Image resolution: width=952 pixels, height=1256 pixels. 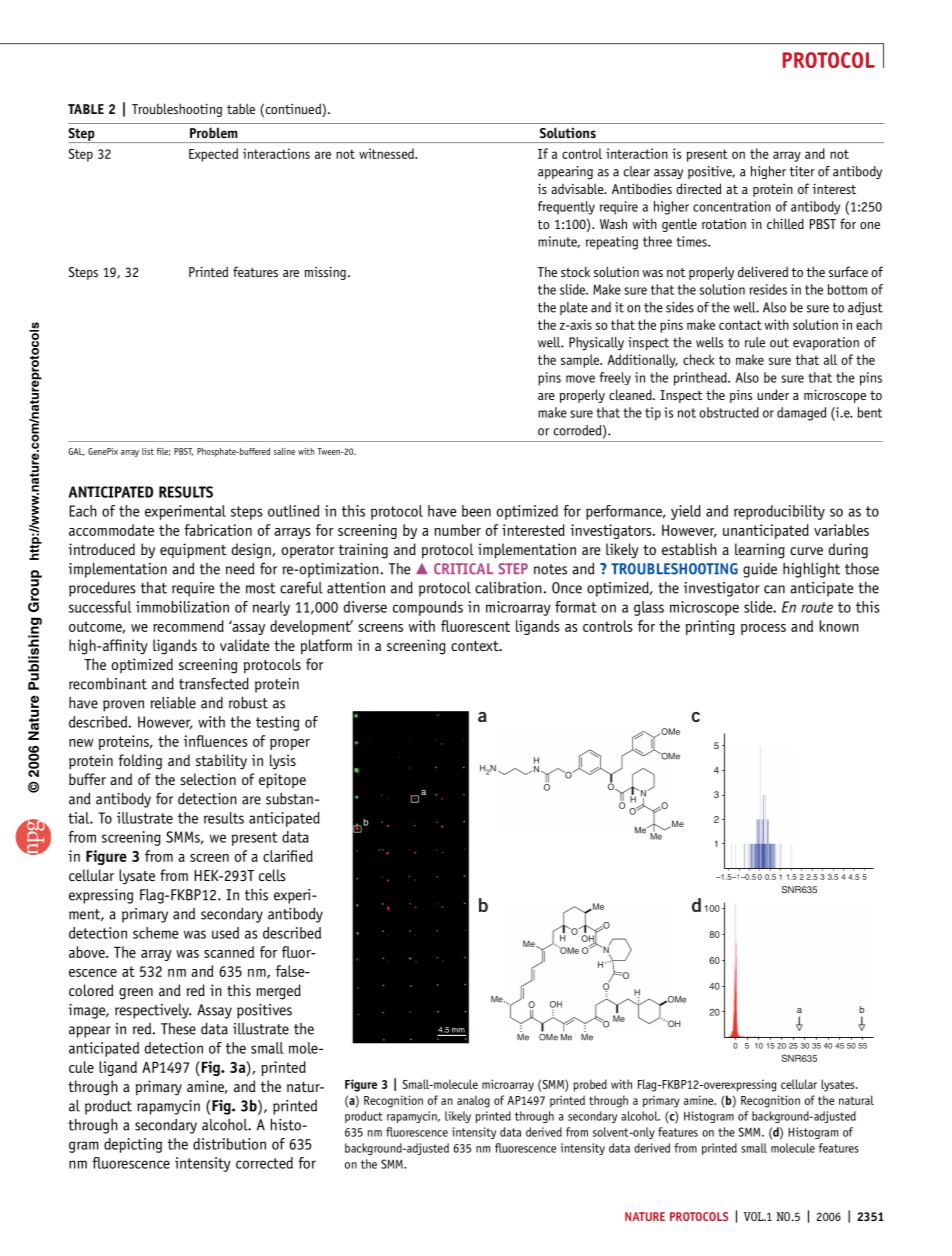 I want to click on context, so click(x=476, y=646).
